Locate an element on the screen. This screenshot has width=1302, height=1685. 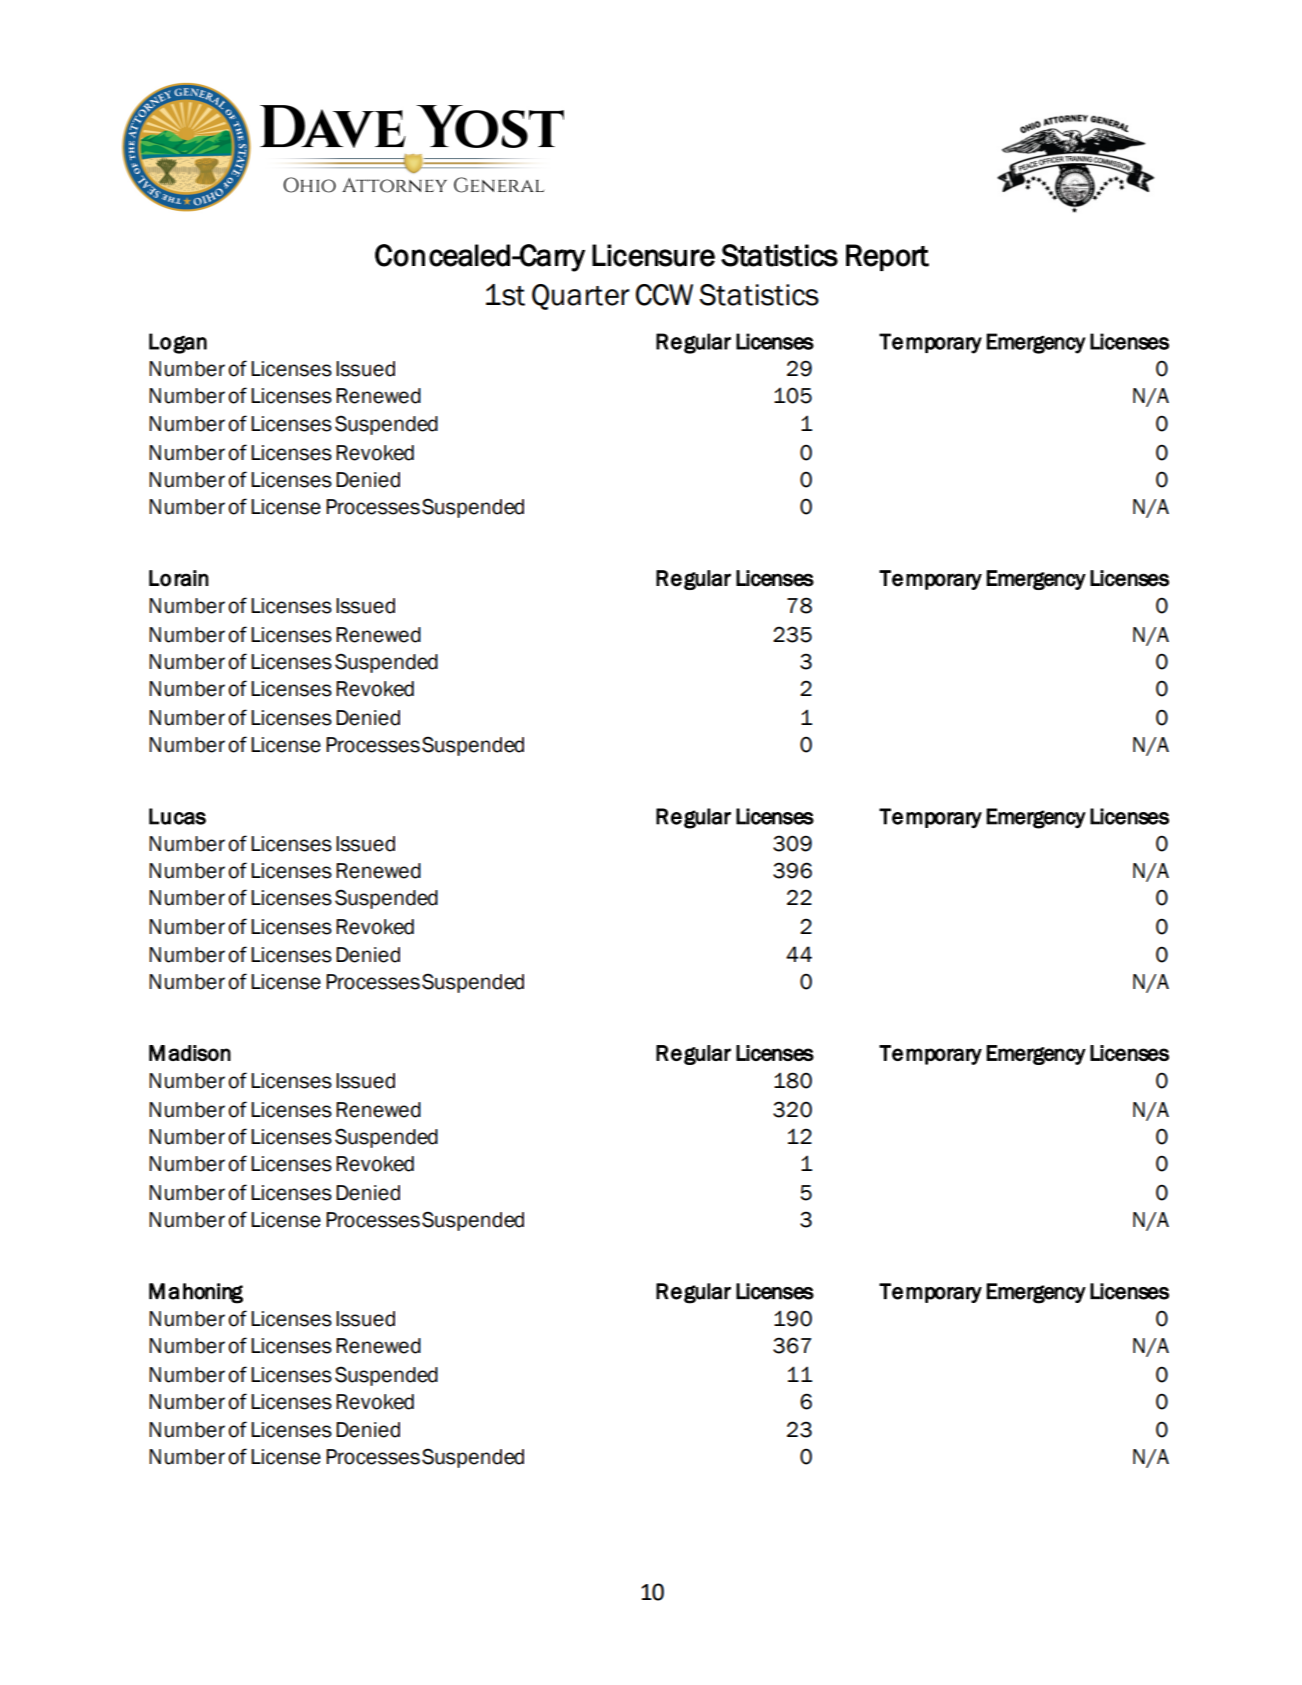
CCW is located at coordinates (664, 295).
